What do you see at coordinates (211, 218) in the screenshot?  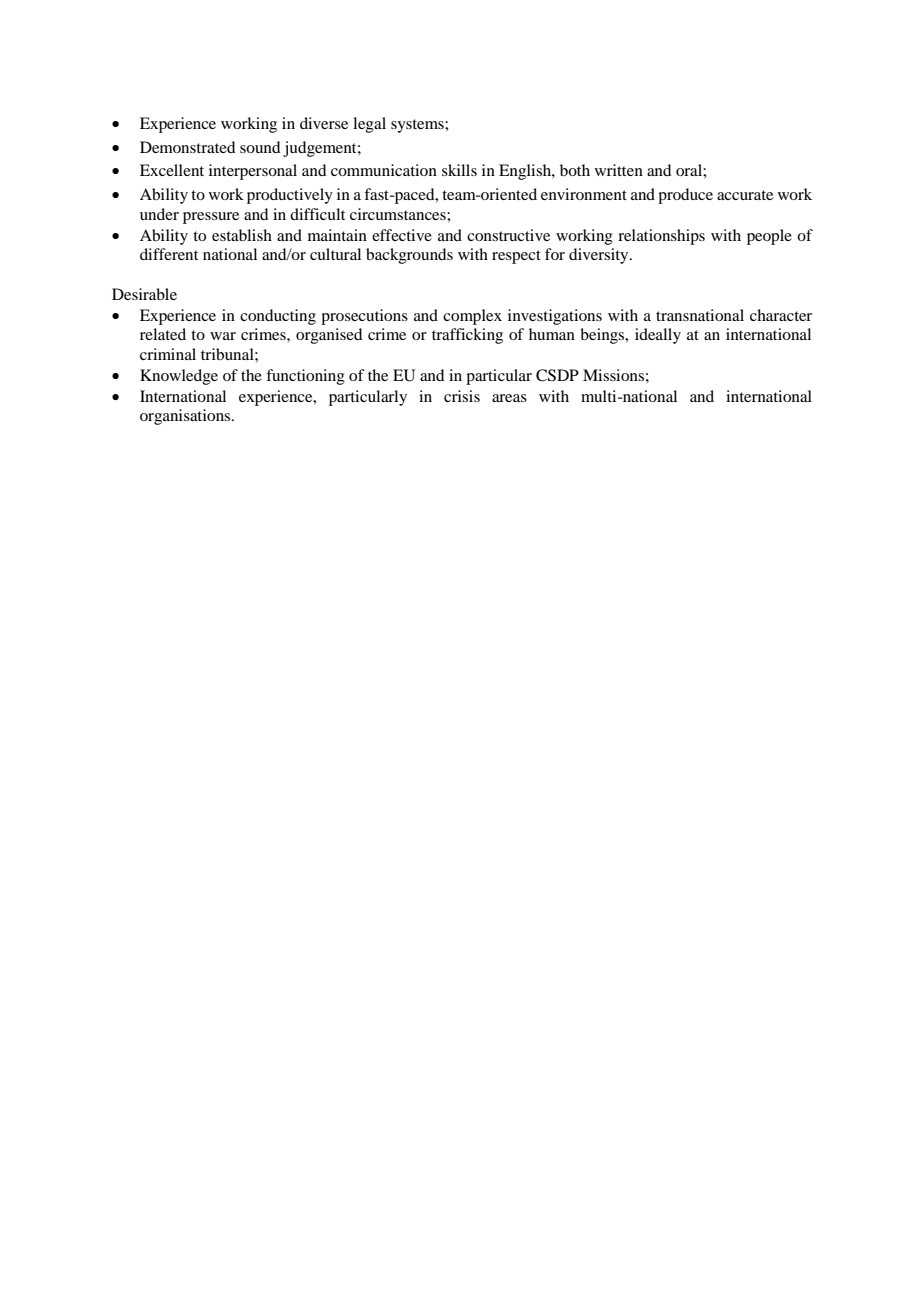 I see `pressure` at bounding box center [211, 218].
